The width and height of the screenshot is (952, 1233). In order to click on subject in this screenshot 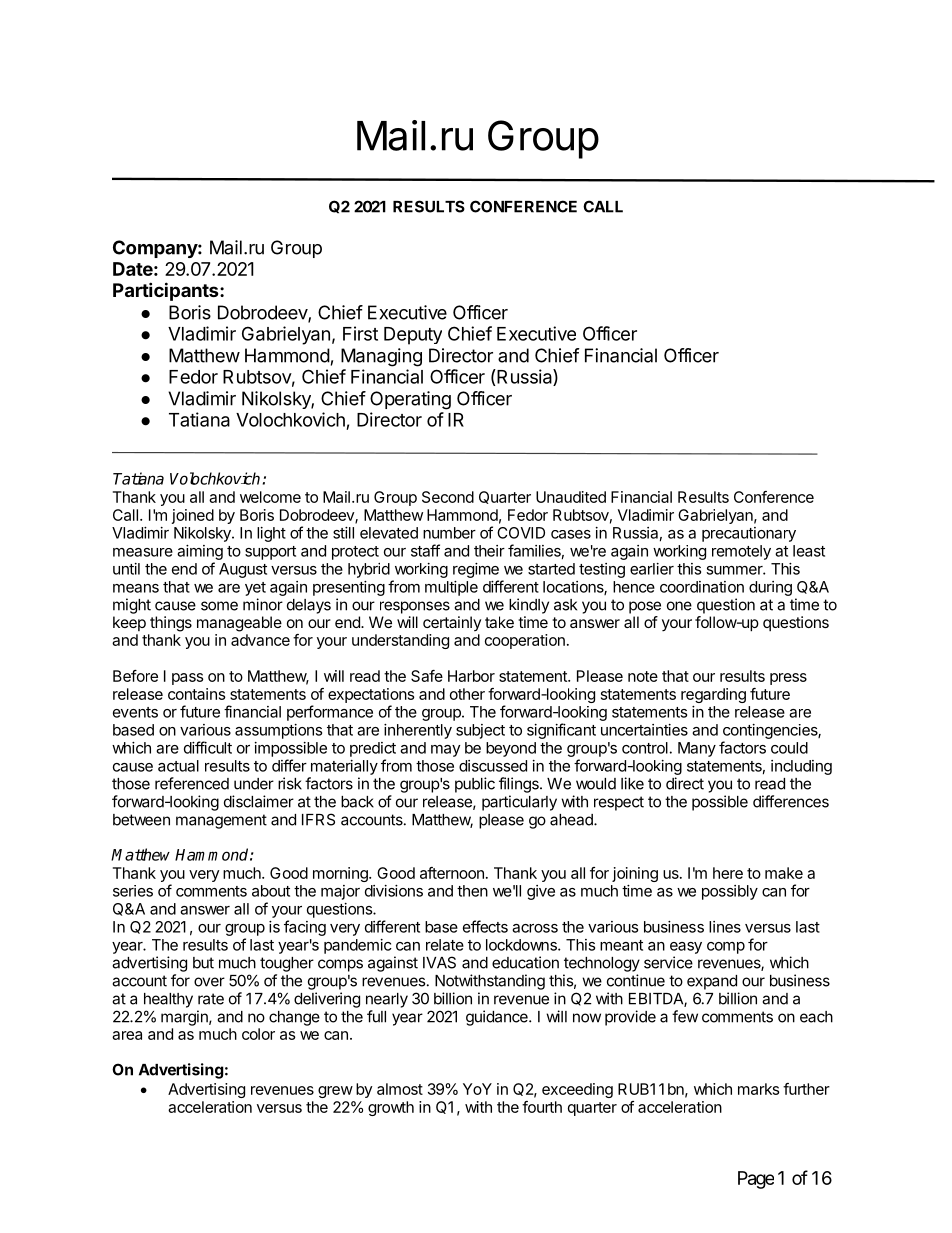, I will do `click(480, 731)`.
